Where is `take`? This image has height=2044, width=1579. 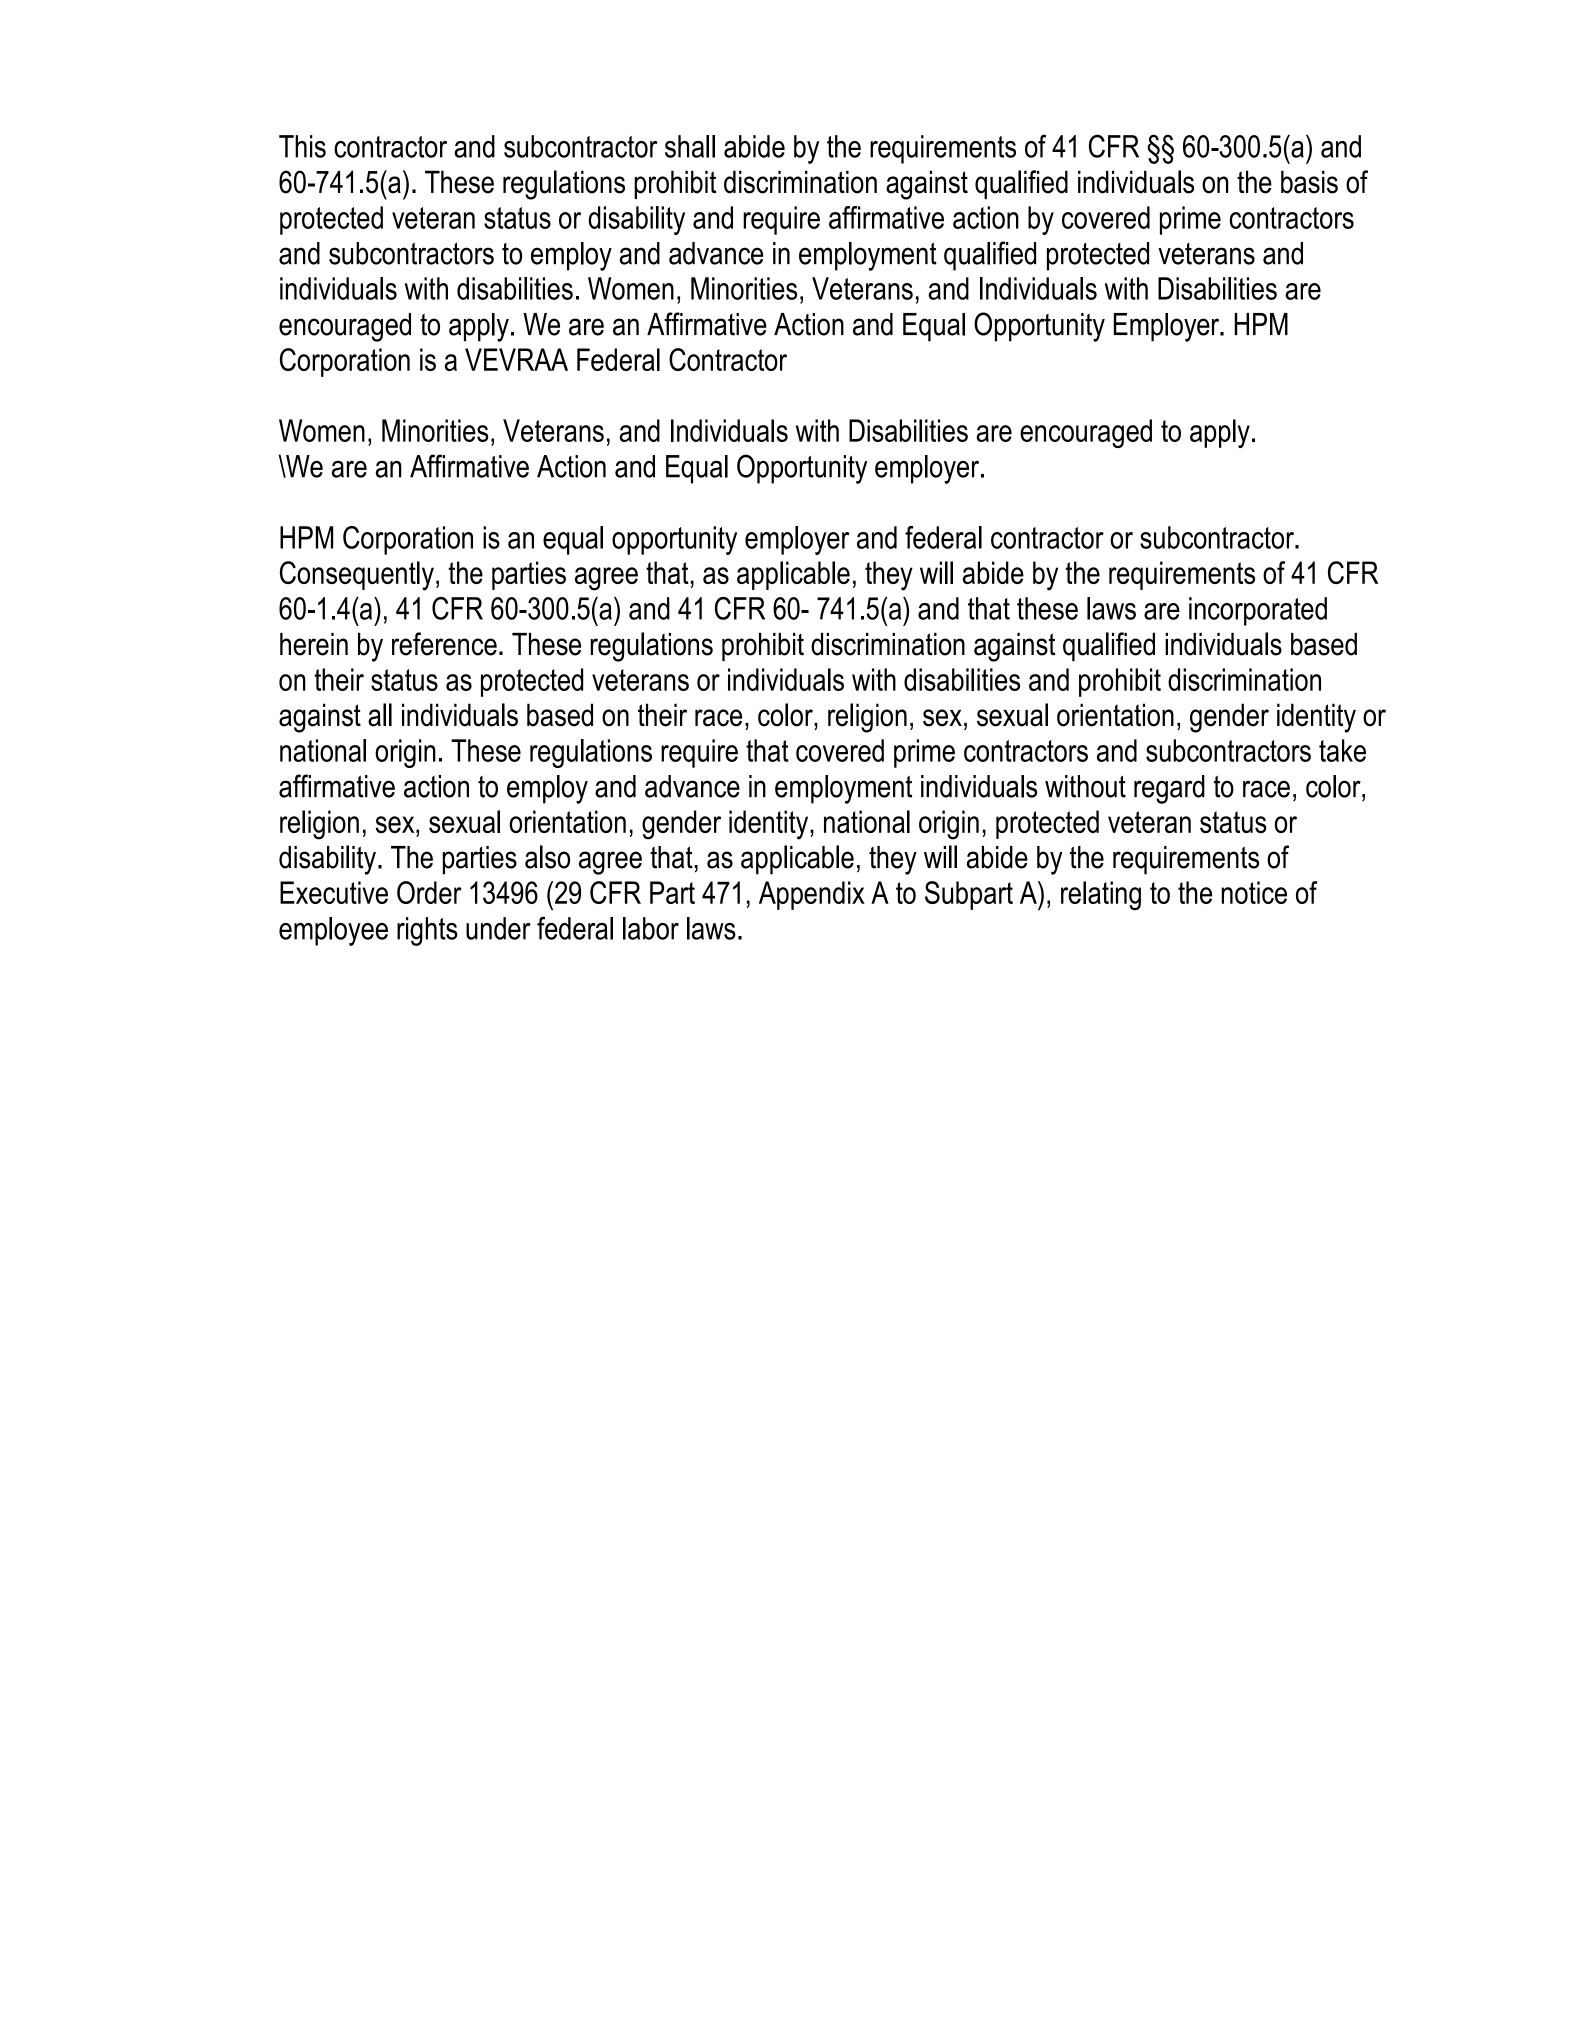 take is located at coordinates (1342, 750).
